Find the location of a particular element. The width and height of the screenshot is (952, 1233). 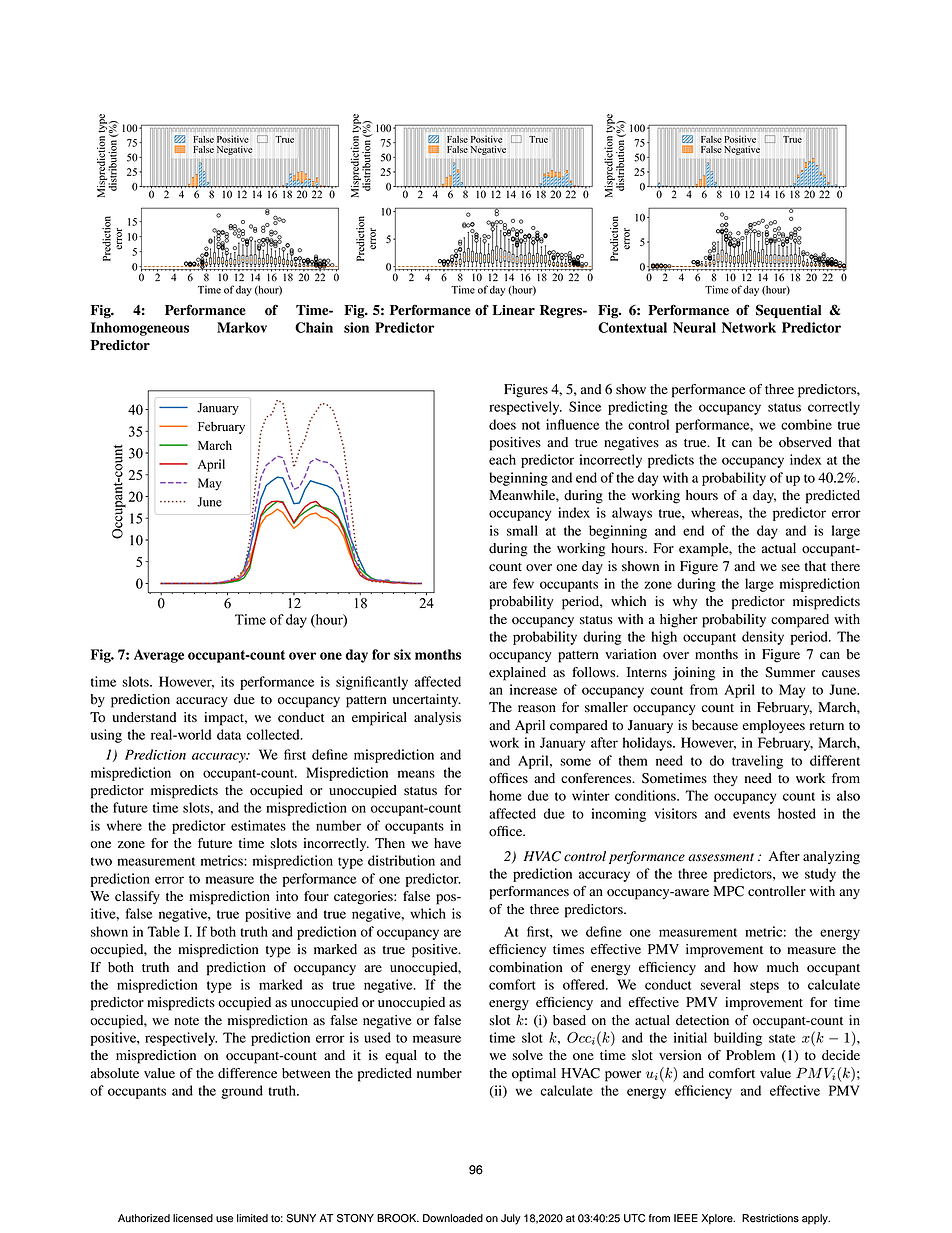

MPC is located at coordinates (728, 891).
